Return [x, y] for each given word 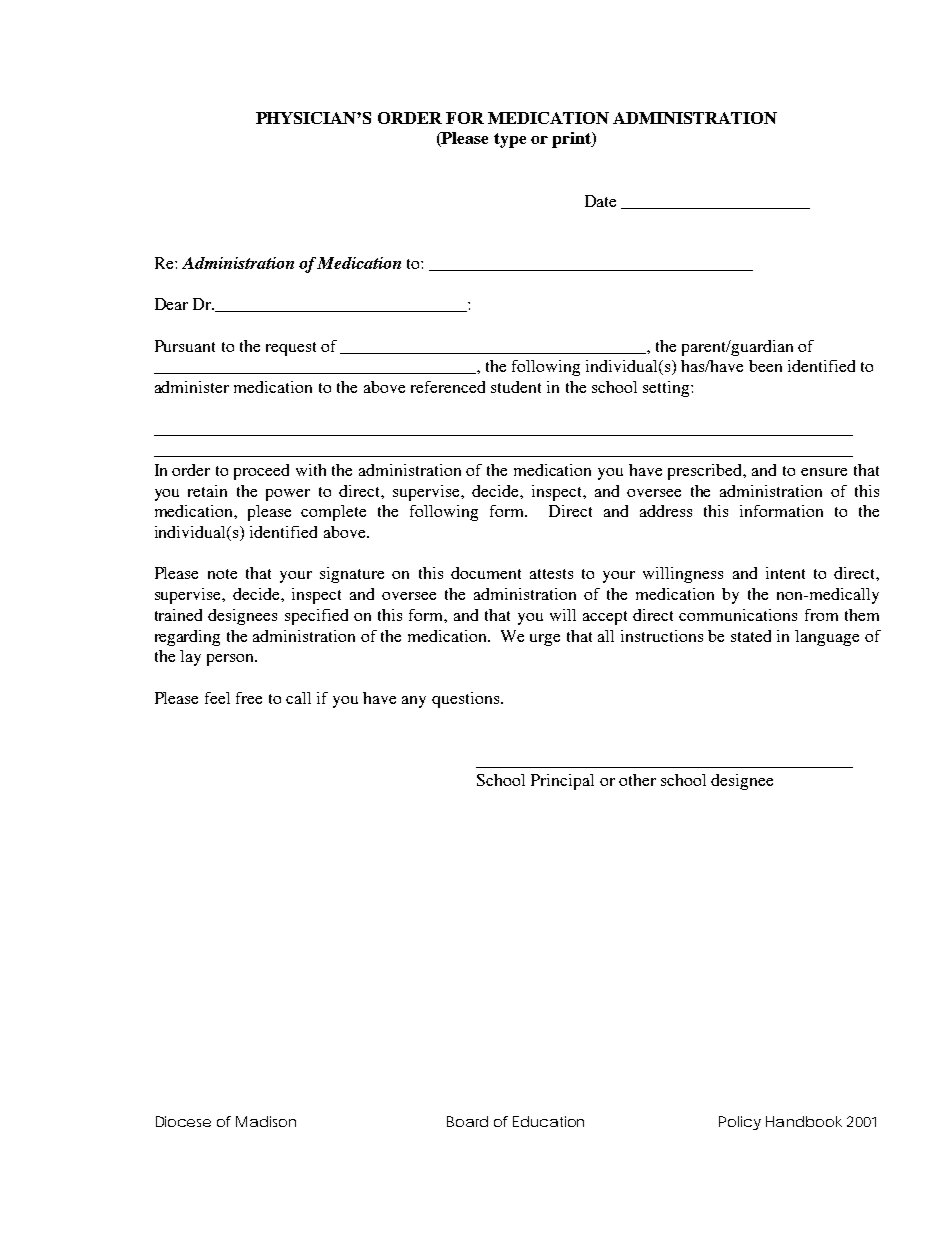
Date [600, 201]
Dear [171, 304]
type [510, 140]
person [231, 660]
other [637, 780]
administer [192, 387]
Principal [562, 782]
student [516, 387]
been [765, 366]
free [249, 698]
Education [548, 1121]
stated [751, 636]
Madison [266, 1121]
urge [545, 640]
